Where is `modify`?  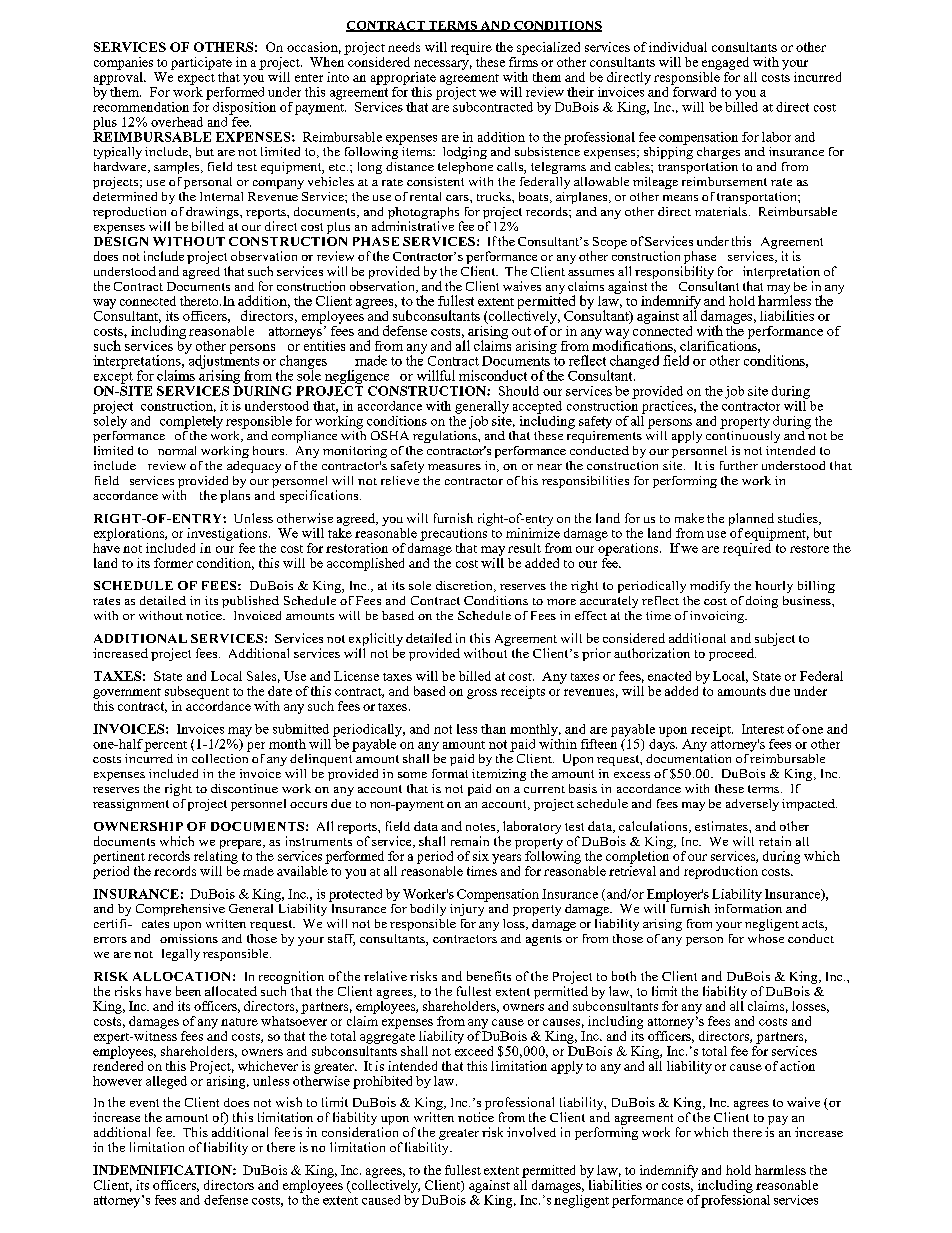
modify is located at coordinates (710, 587).
